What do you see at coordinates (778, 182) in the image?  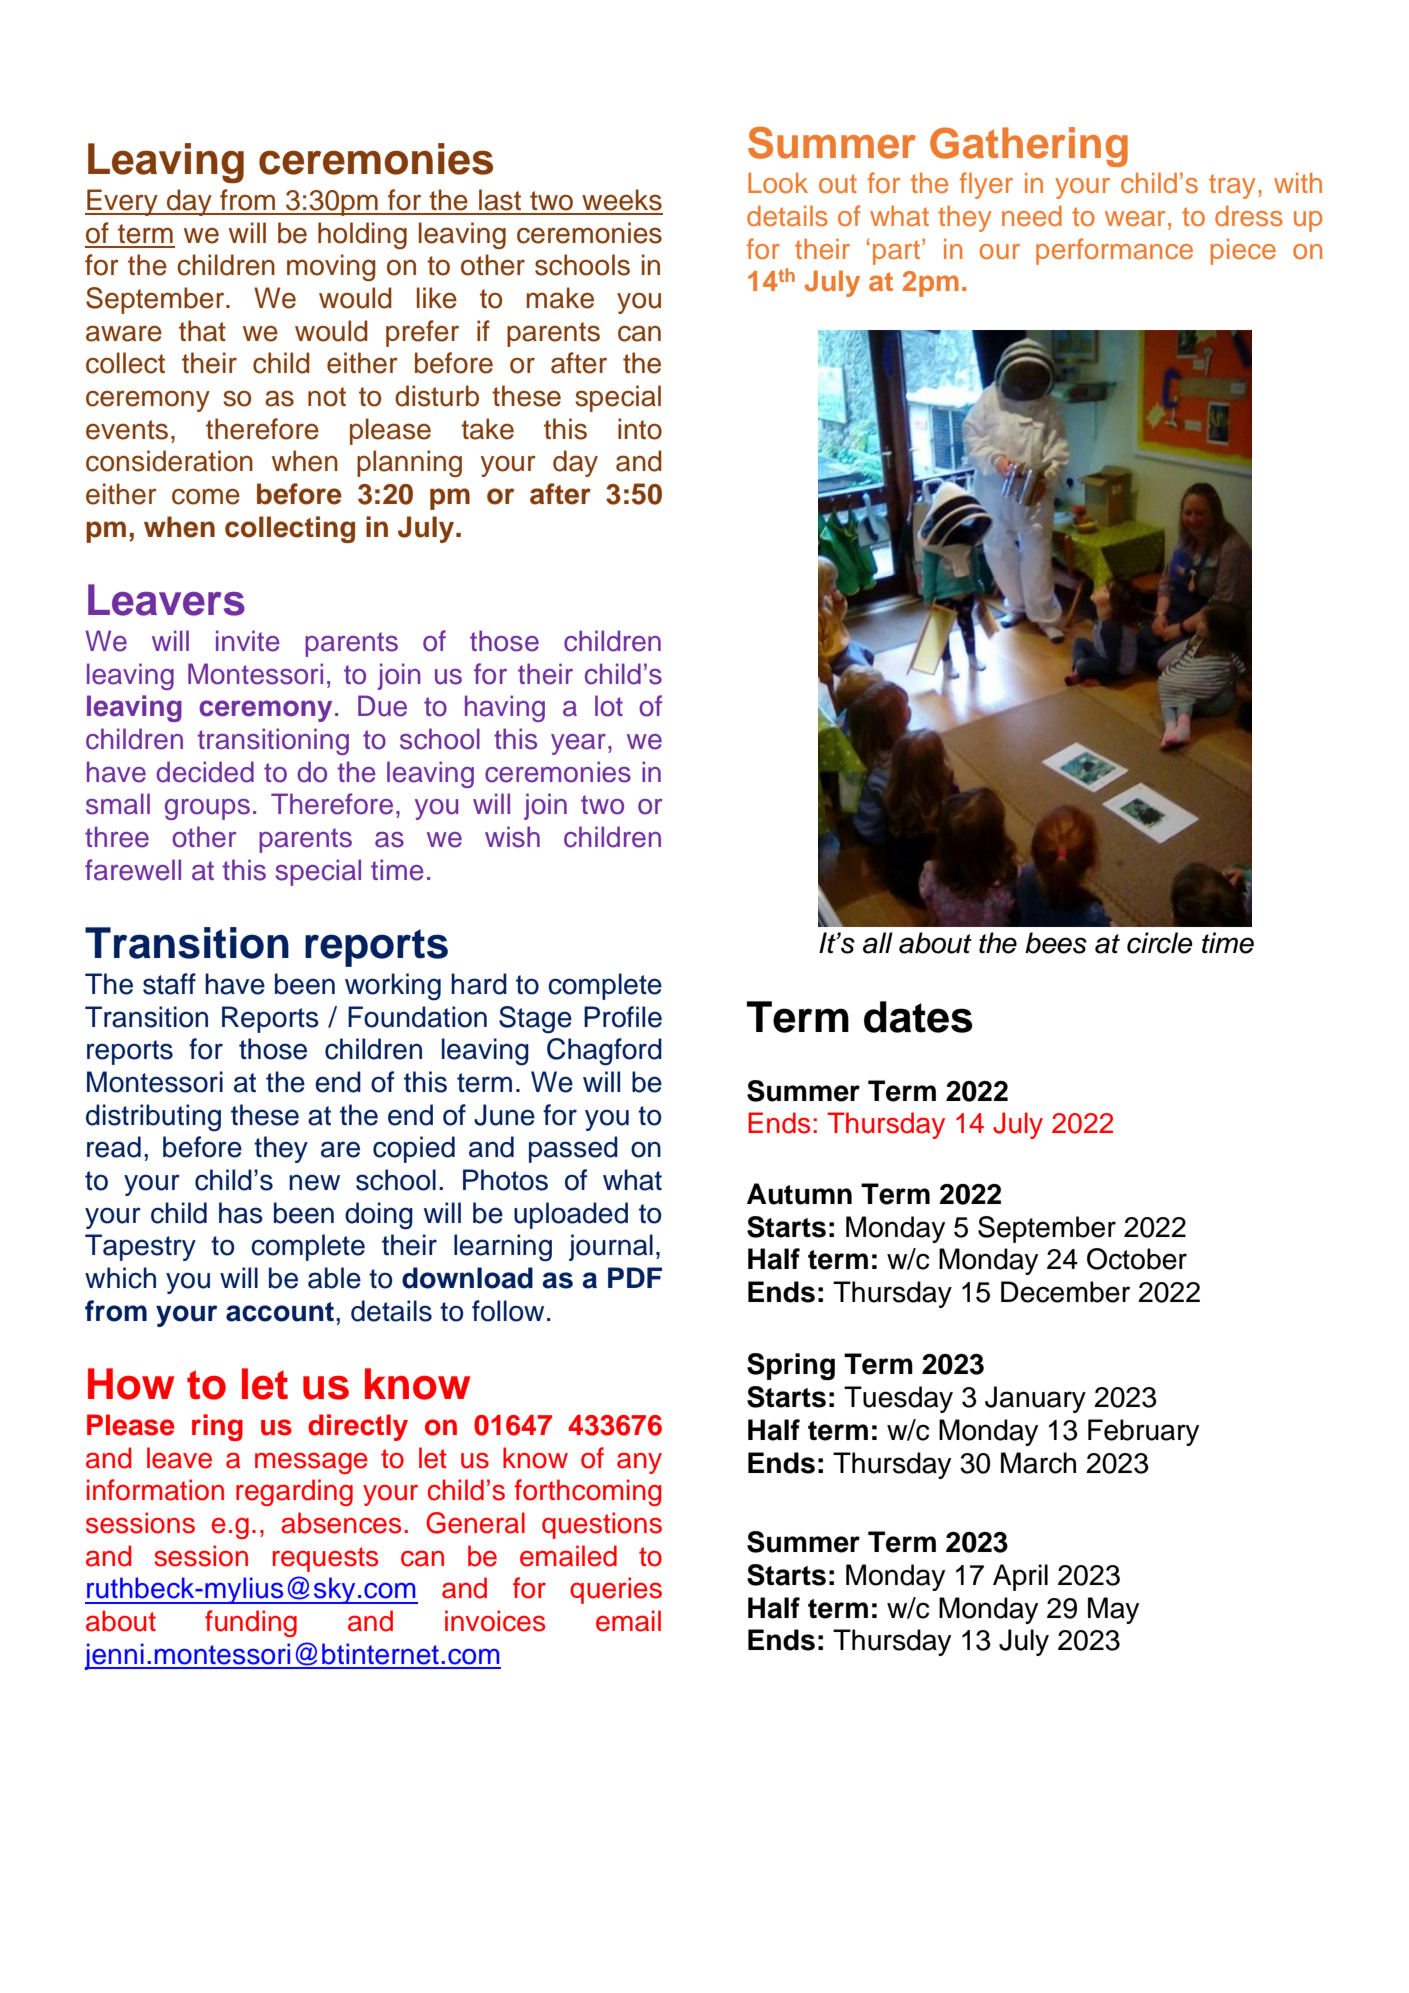 I see `Look` at bounding box center [778, 182].
